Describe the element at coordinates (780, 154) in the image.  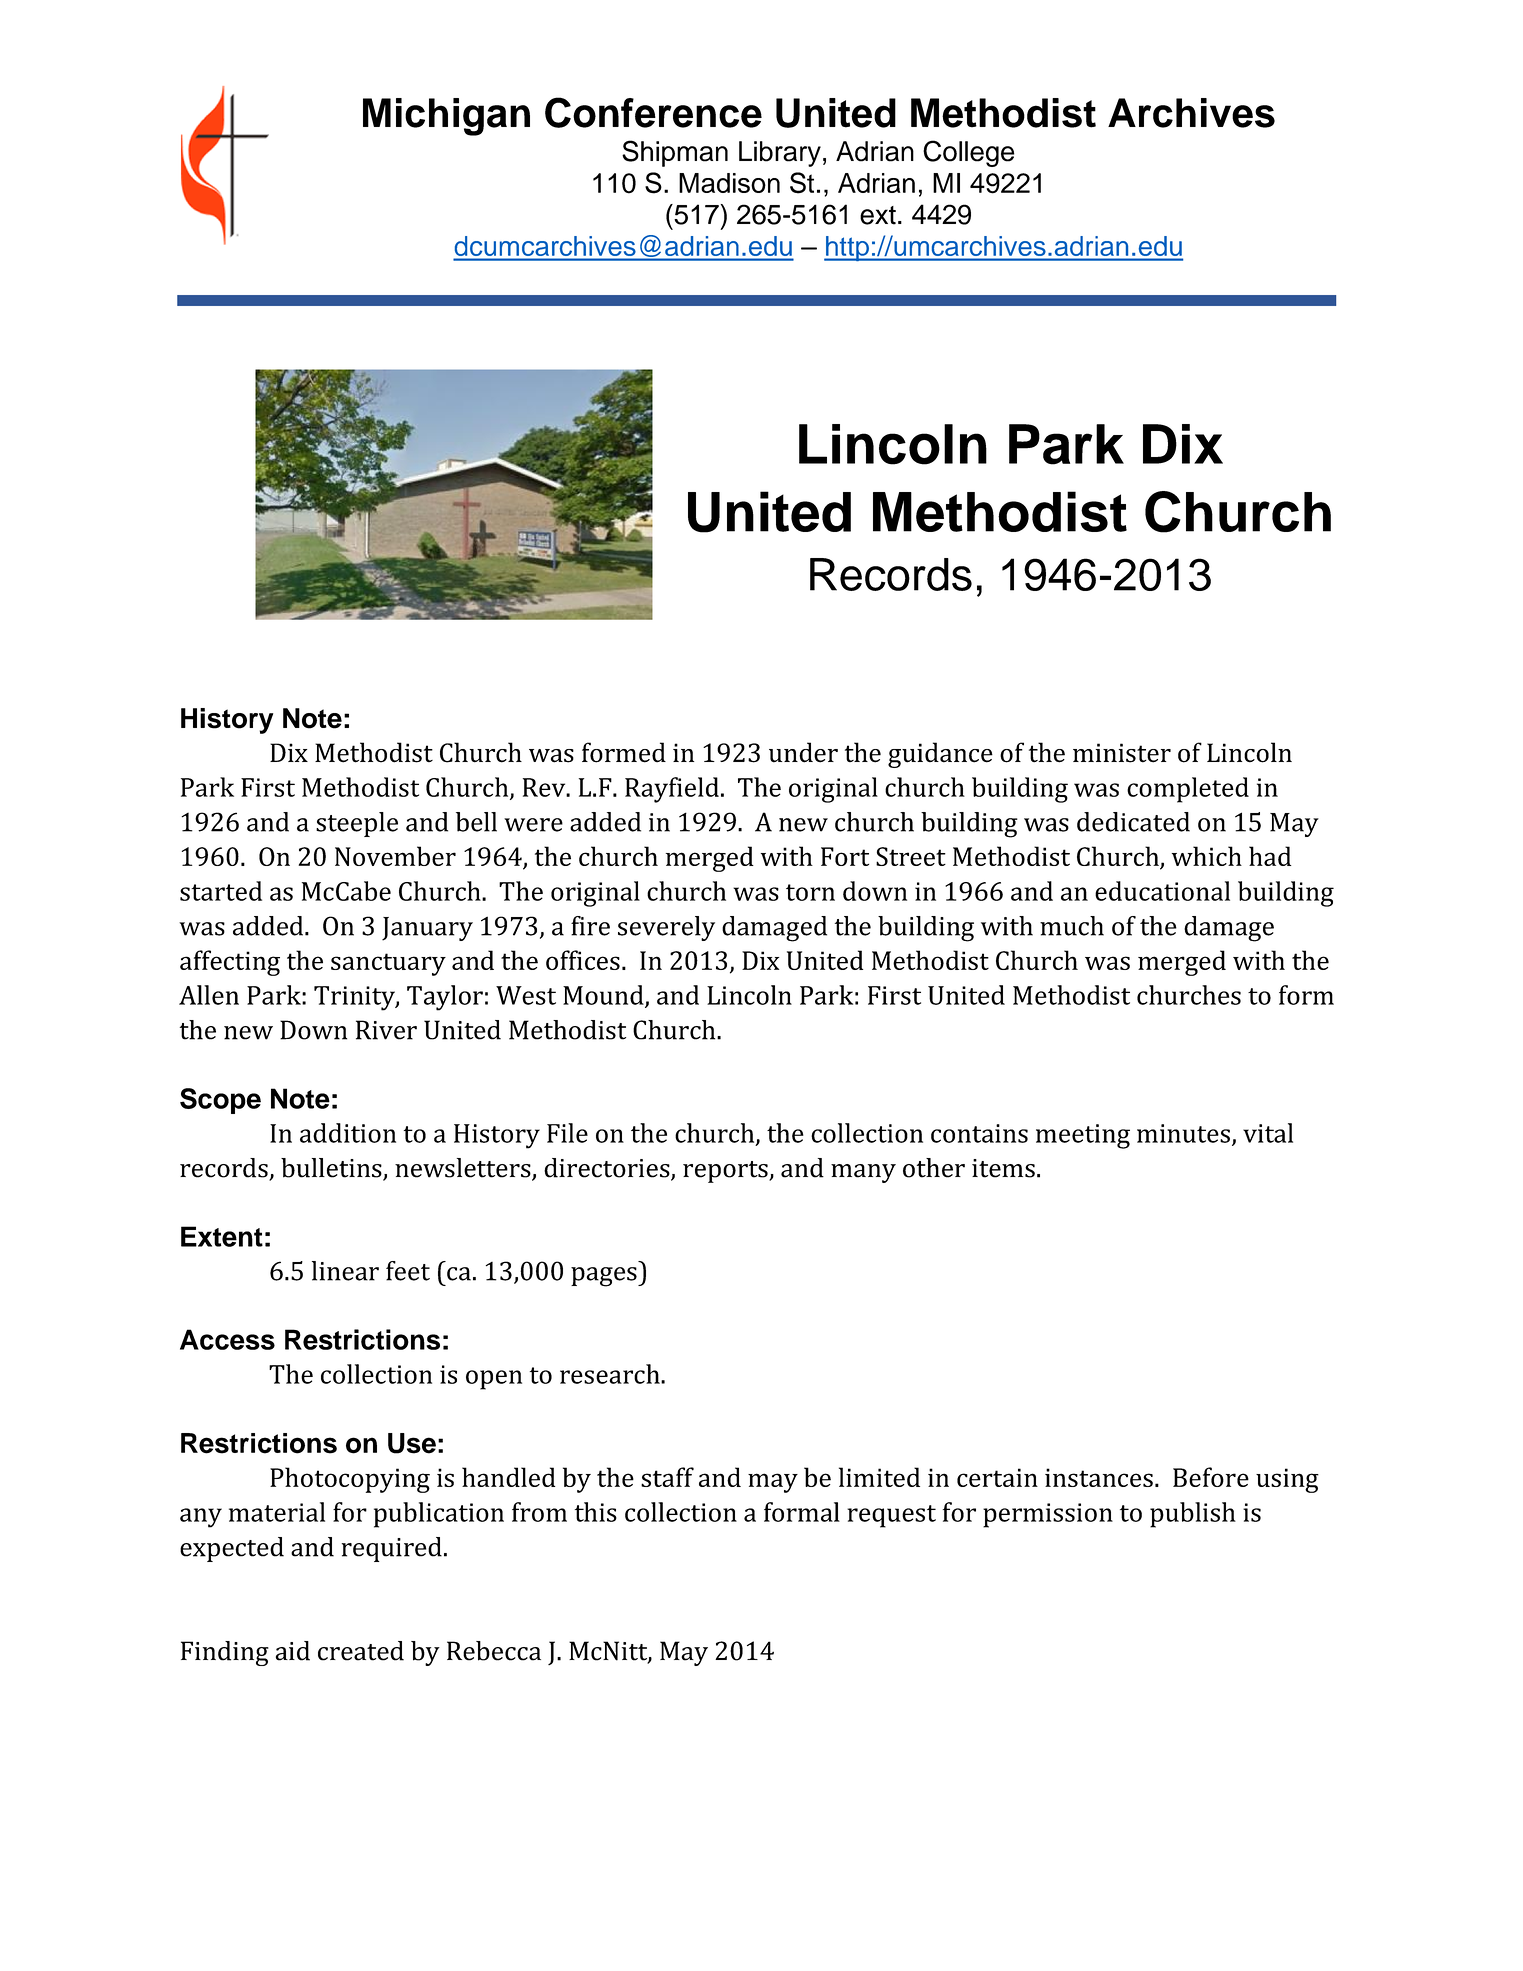
I see `Library` at that location.
